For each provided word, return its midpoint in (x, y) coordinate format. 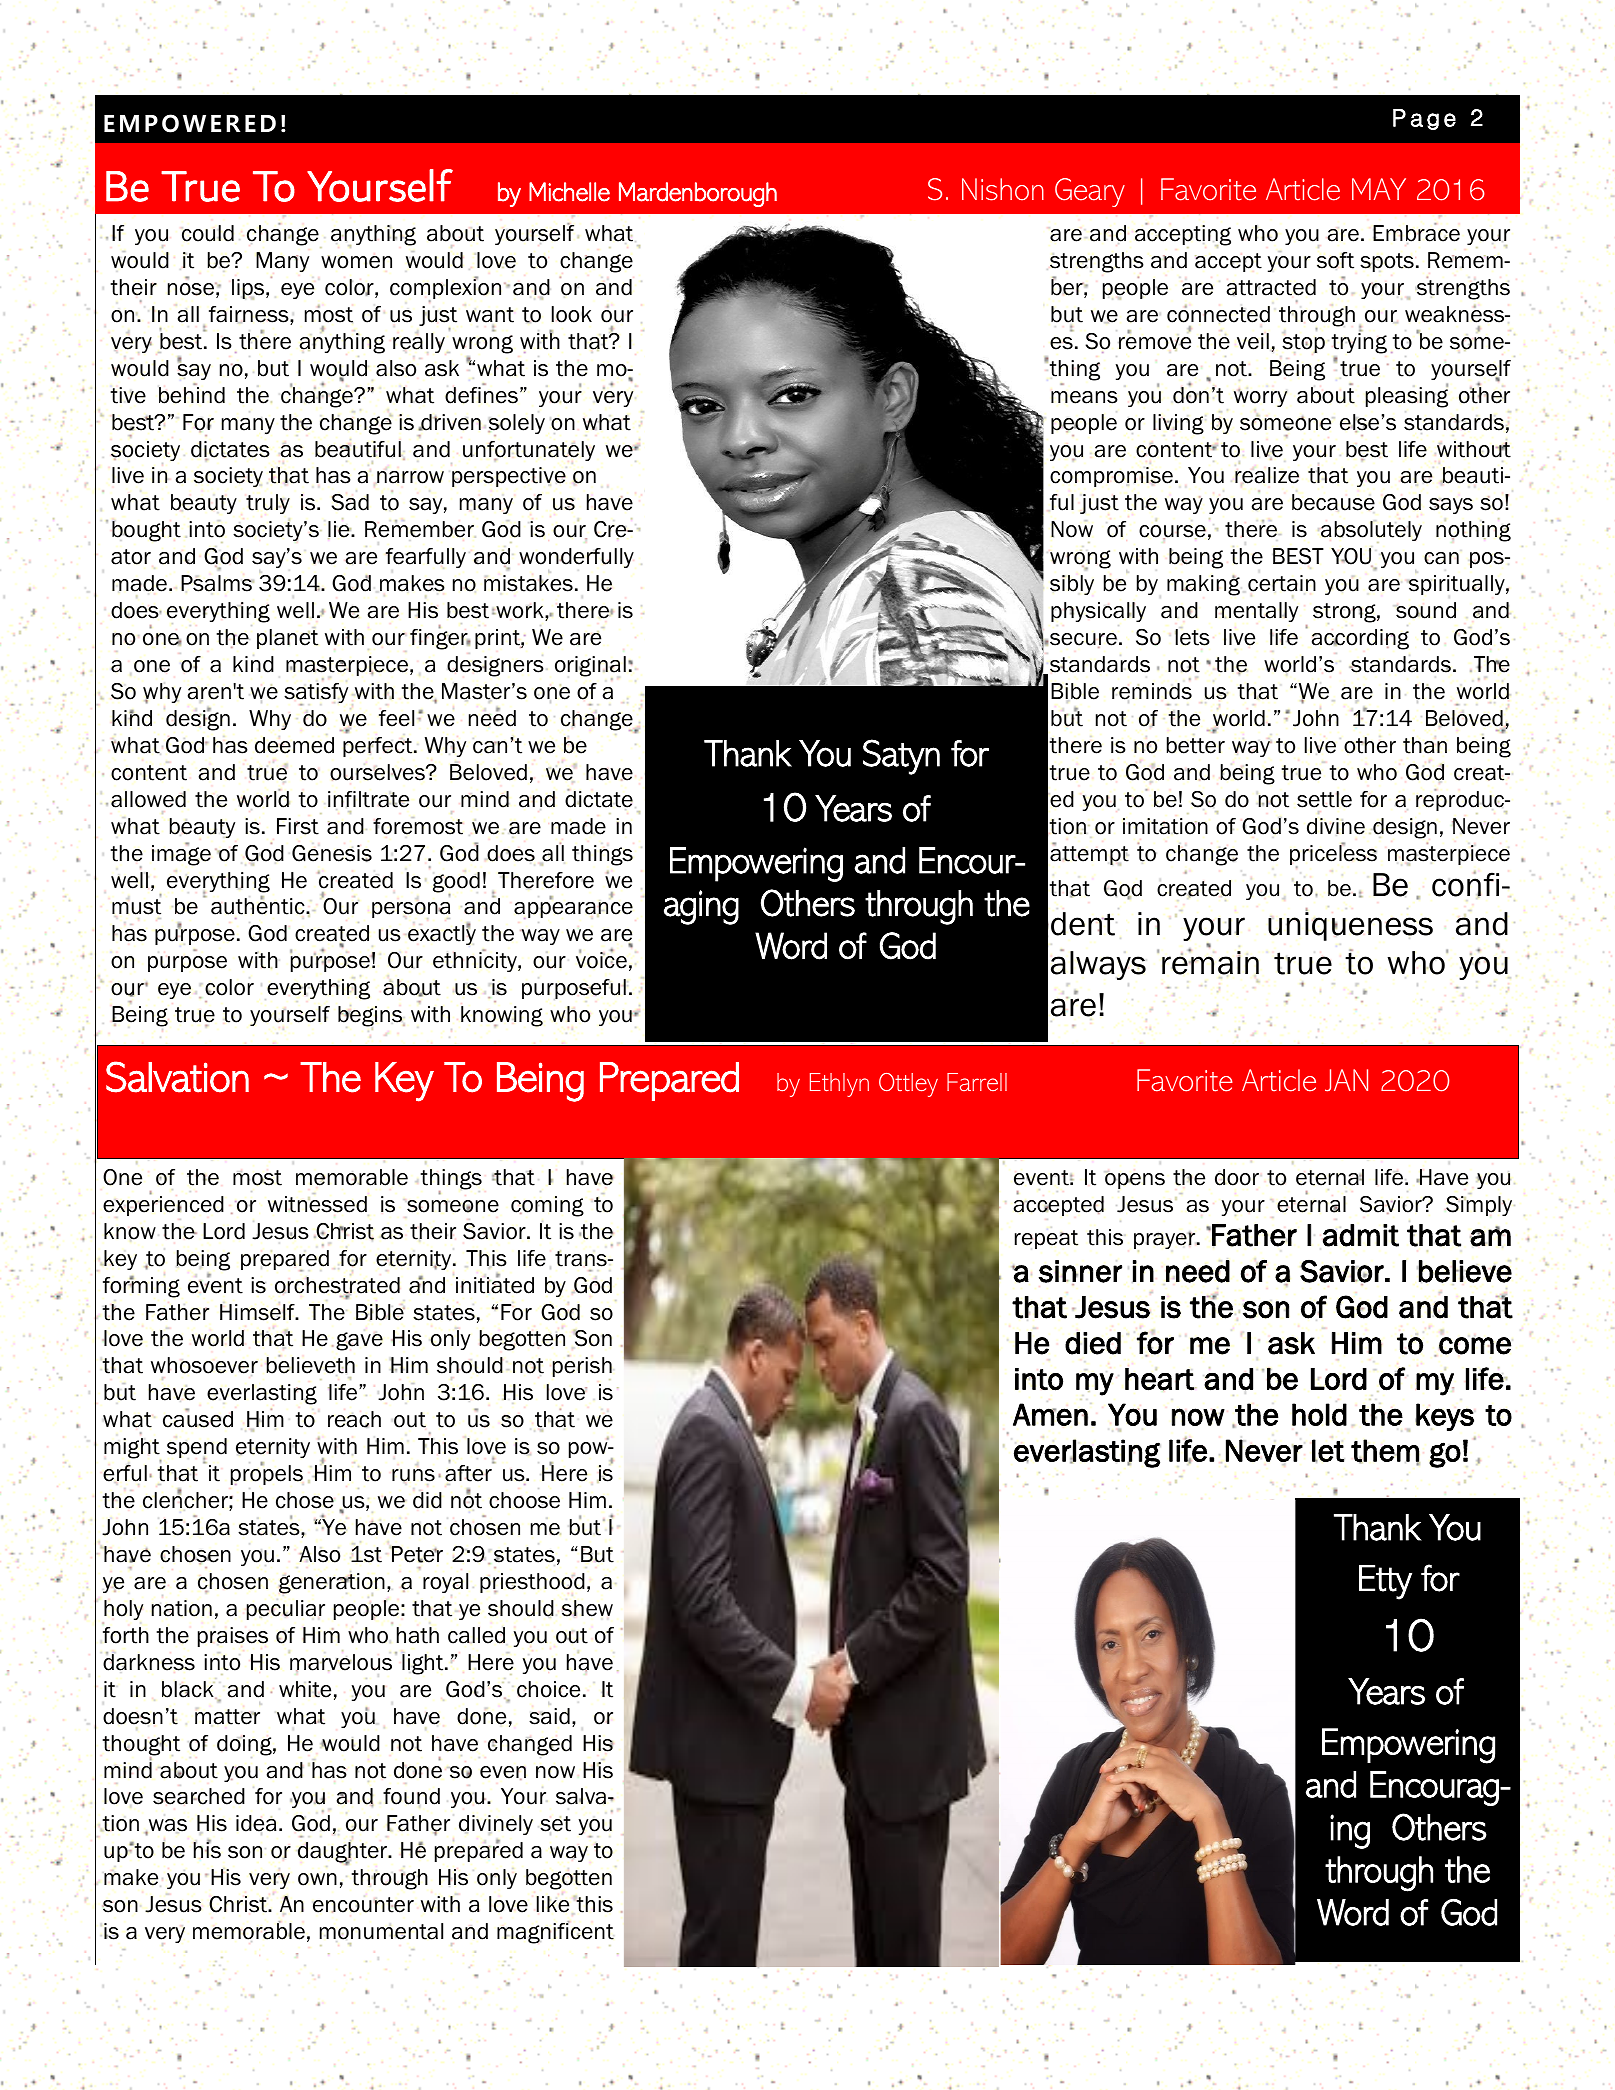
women (356, 262)
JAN (1346, 1080)
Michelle (569, 192)
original (590, 668)
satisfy (316, 694)
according (1360, 639)
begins (371, 1017)
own (317, 1879)
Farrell (977, 1082)
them (1385, 1451)
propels (267, 1474)
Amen (1050, 1415)
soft (1335, 260)
